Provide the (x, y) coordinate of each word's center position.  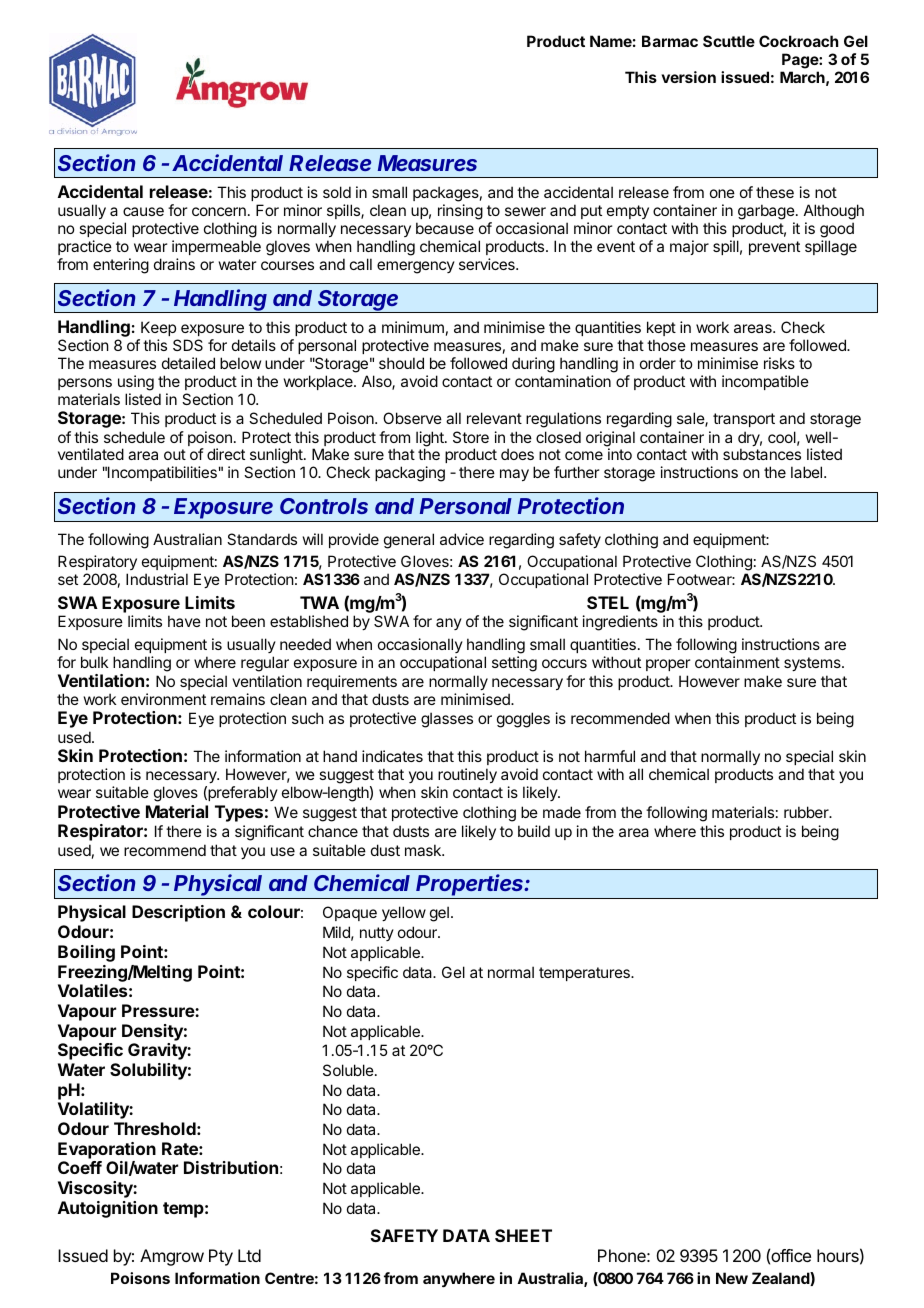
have (184, 621)
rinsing (460, 212)
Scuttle (729, 41)
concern (219, 211)
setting (514, 664)
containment (737, 662)
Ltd (249, 1255)
